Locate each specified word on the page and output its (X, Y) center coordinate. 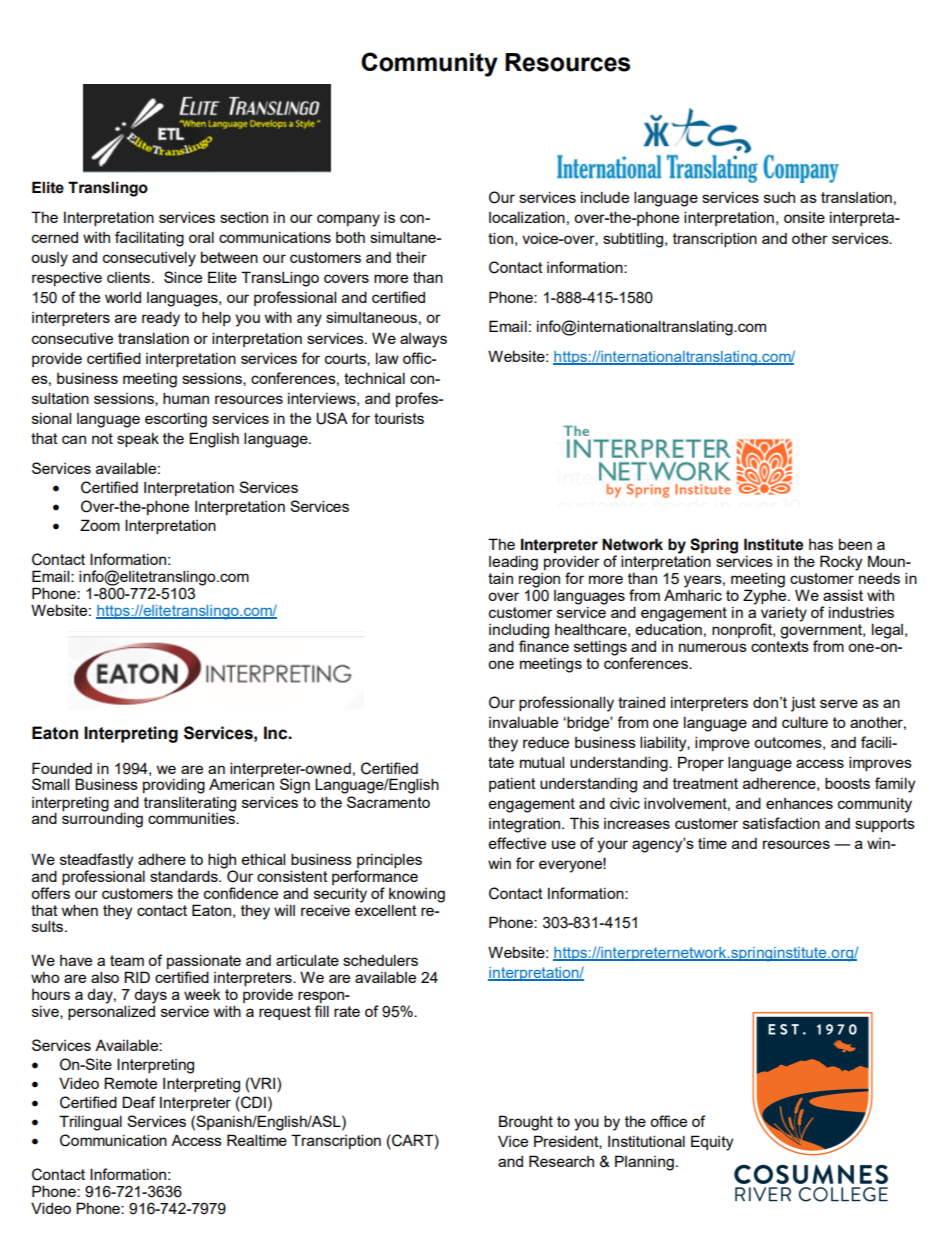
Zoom (100, 525)
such (779, 197)
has (821, 544)
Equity (712, 1143)
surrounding (102, 819)
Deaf (138, 1102)
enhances (799, 803)
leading (513, 563)
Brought (526, 1123)
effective (517, 843)
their (411, 257)
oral (201, 237)
